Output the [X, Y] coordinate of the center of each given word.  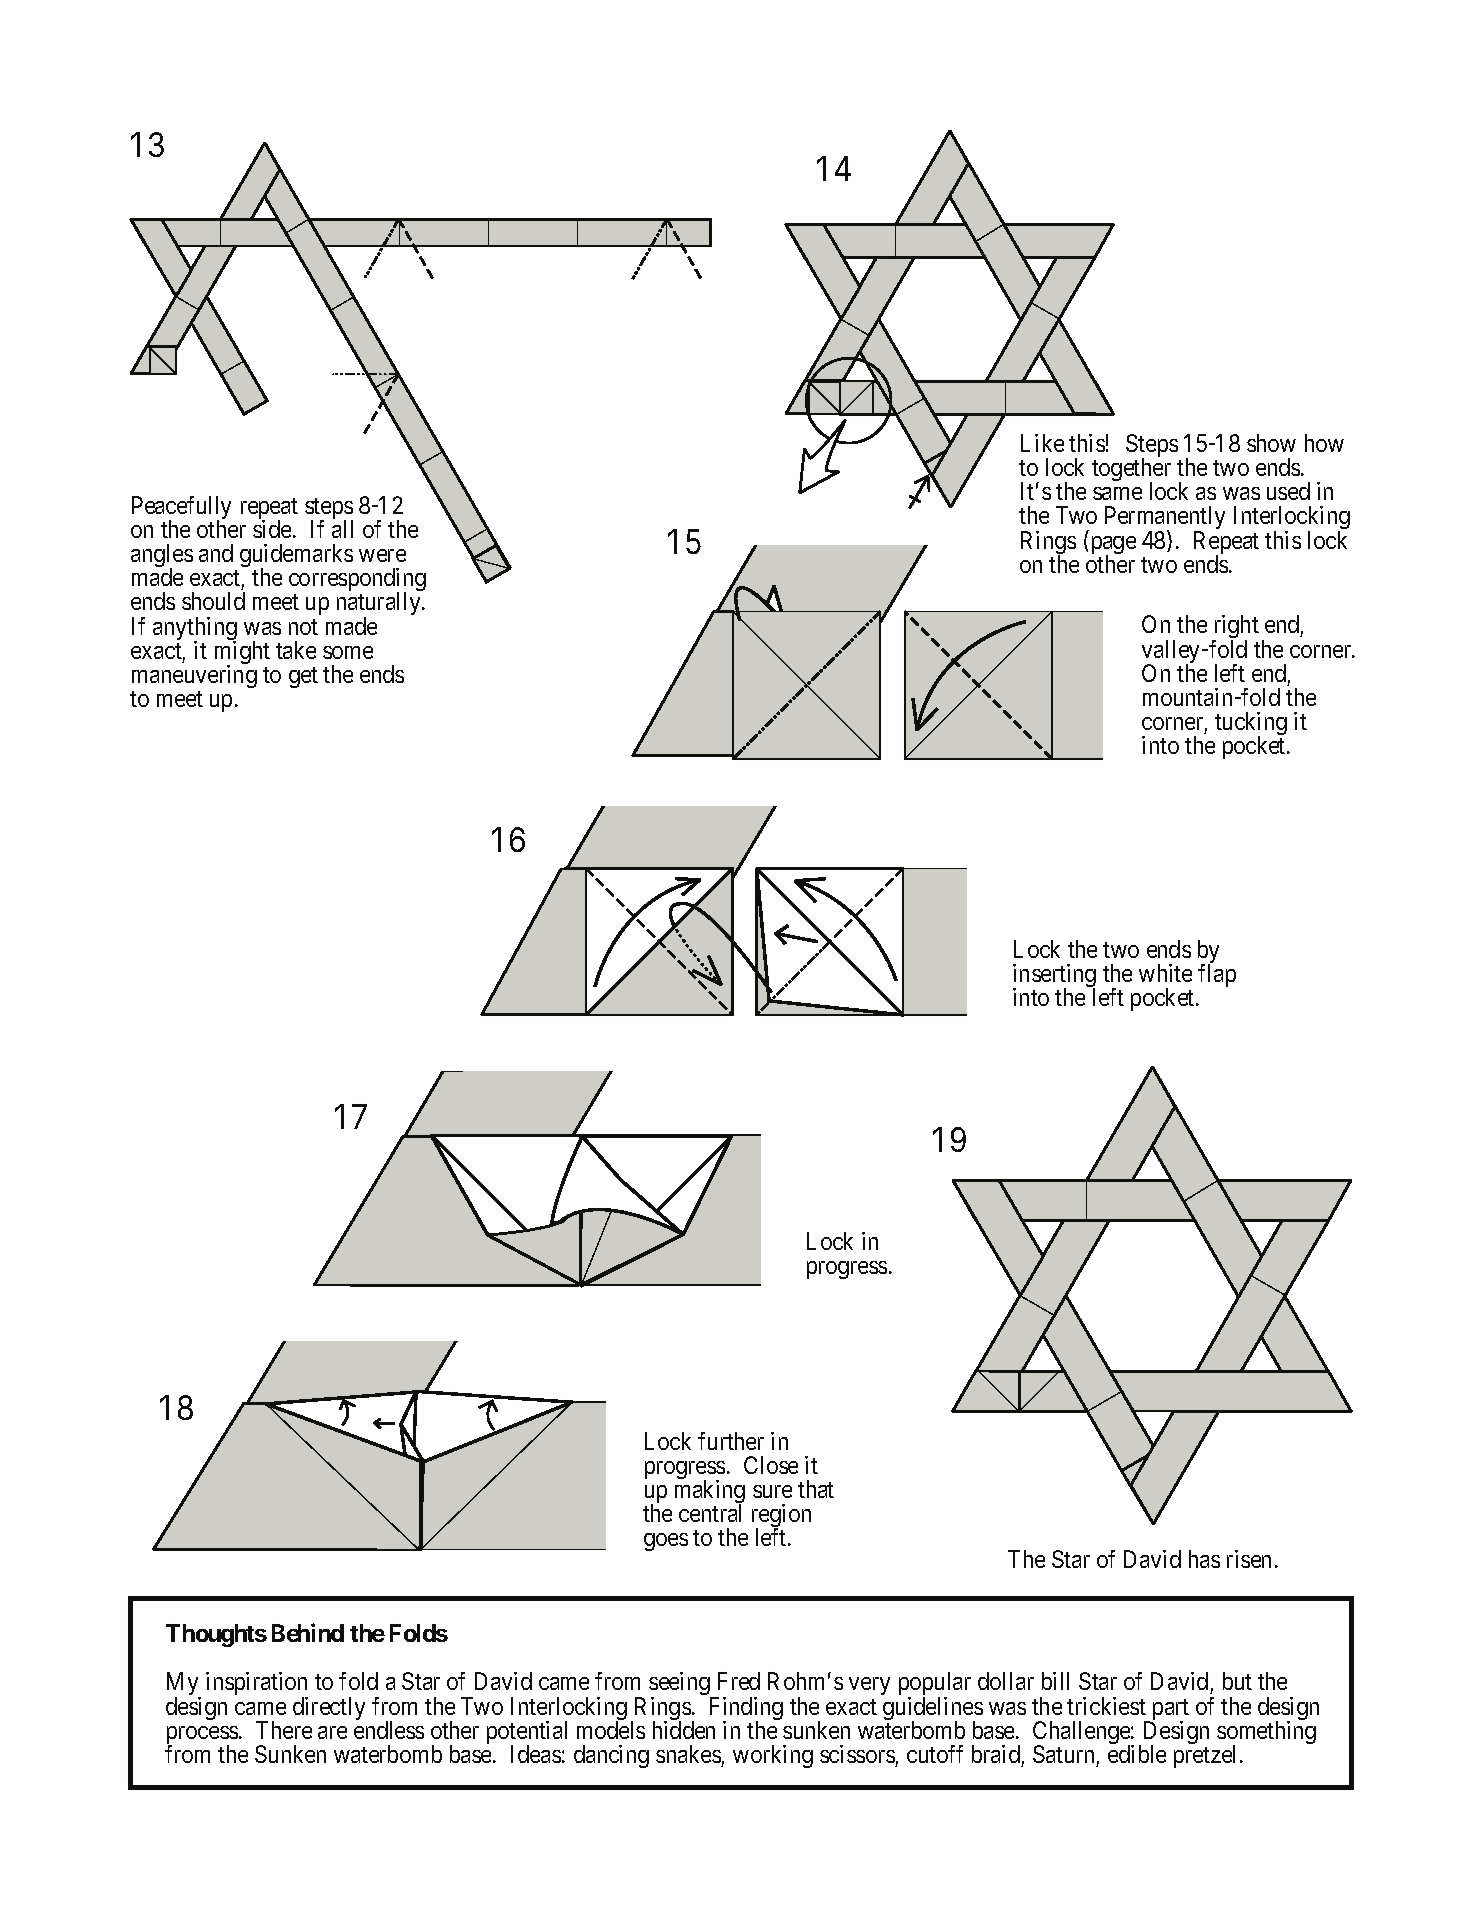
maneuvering [194, 676]
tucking [1251, 725]
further [731, 1441]
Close [771, 1465]
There [284, 1730]
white [1165, 973]
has [1204, 1559]
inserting [1054, 977]
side [272, 529]
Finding [746, 1710]
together [1131, 471]
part [1169, 1711]
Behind [308, 1632]
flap [1217, 975]
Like [1042, 443]
